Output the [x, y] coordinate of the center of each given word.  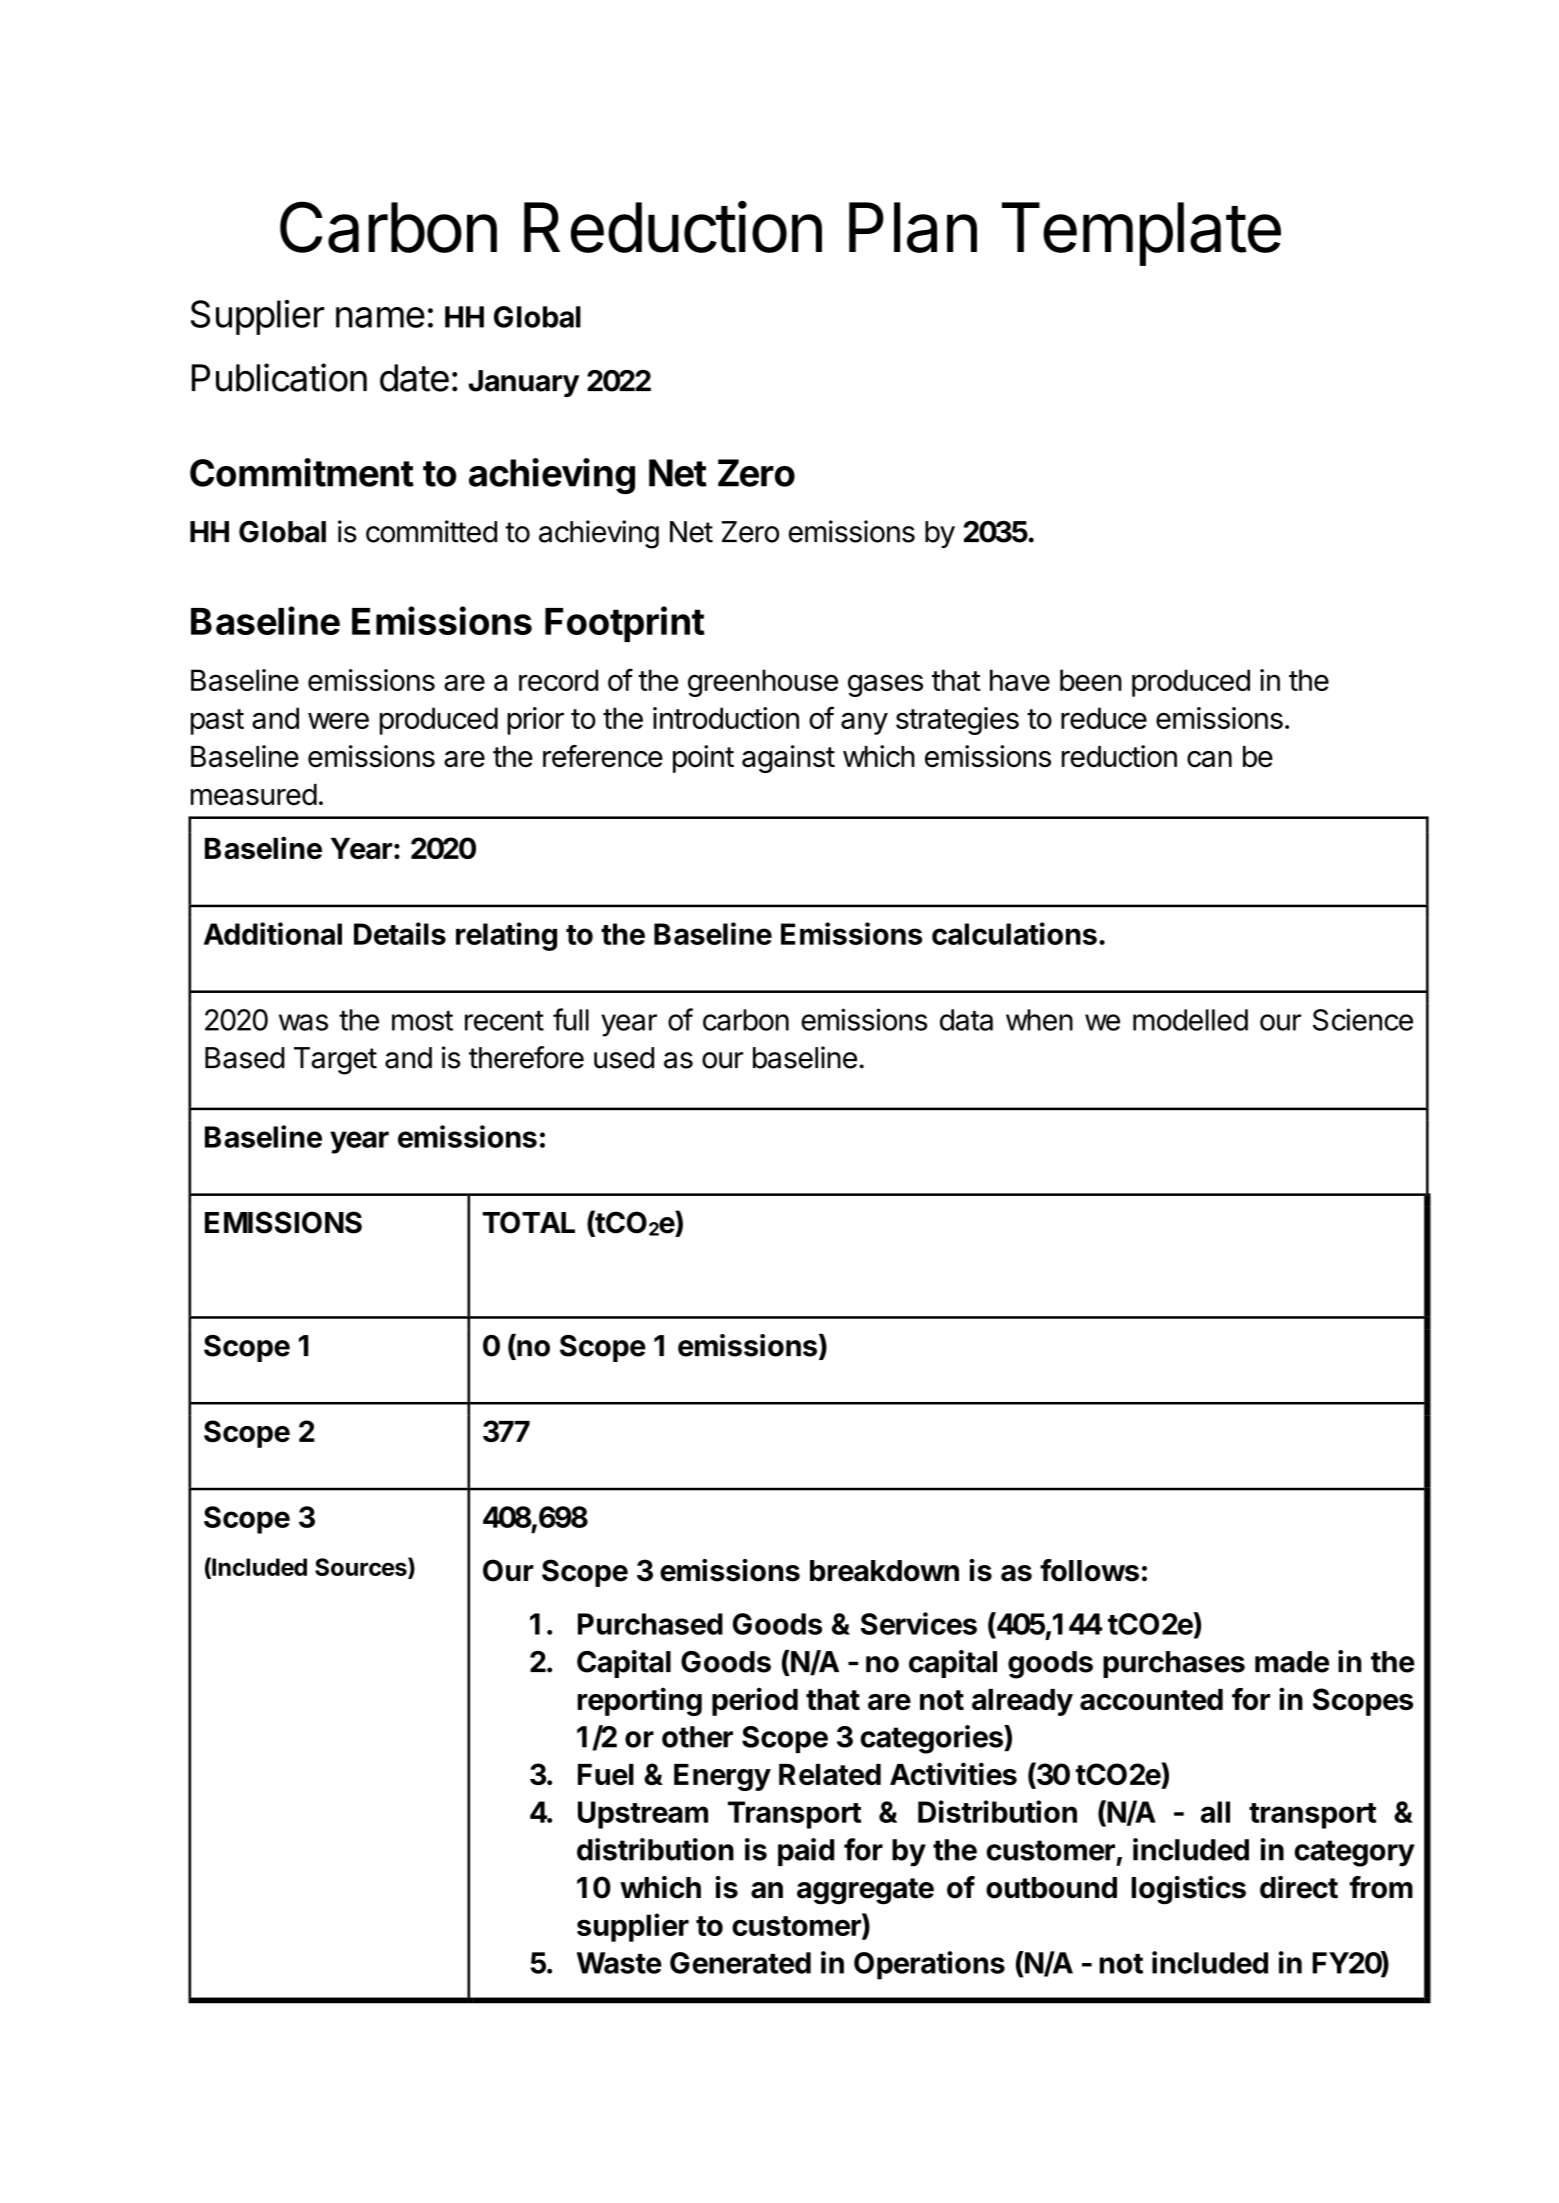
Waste [619, 1963]
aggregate [865, 1891]
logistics [1188, 1890]
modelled [1190, 1020]
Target [335, 1061]
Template [1141, 234]
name [380, 317]
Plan [913, 227]
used [624, 1058]
